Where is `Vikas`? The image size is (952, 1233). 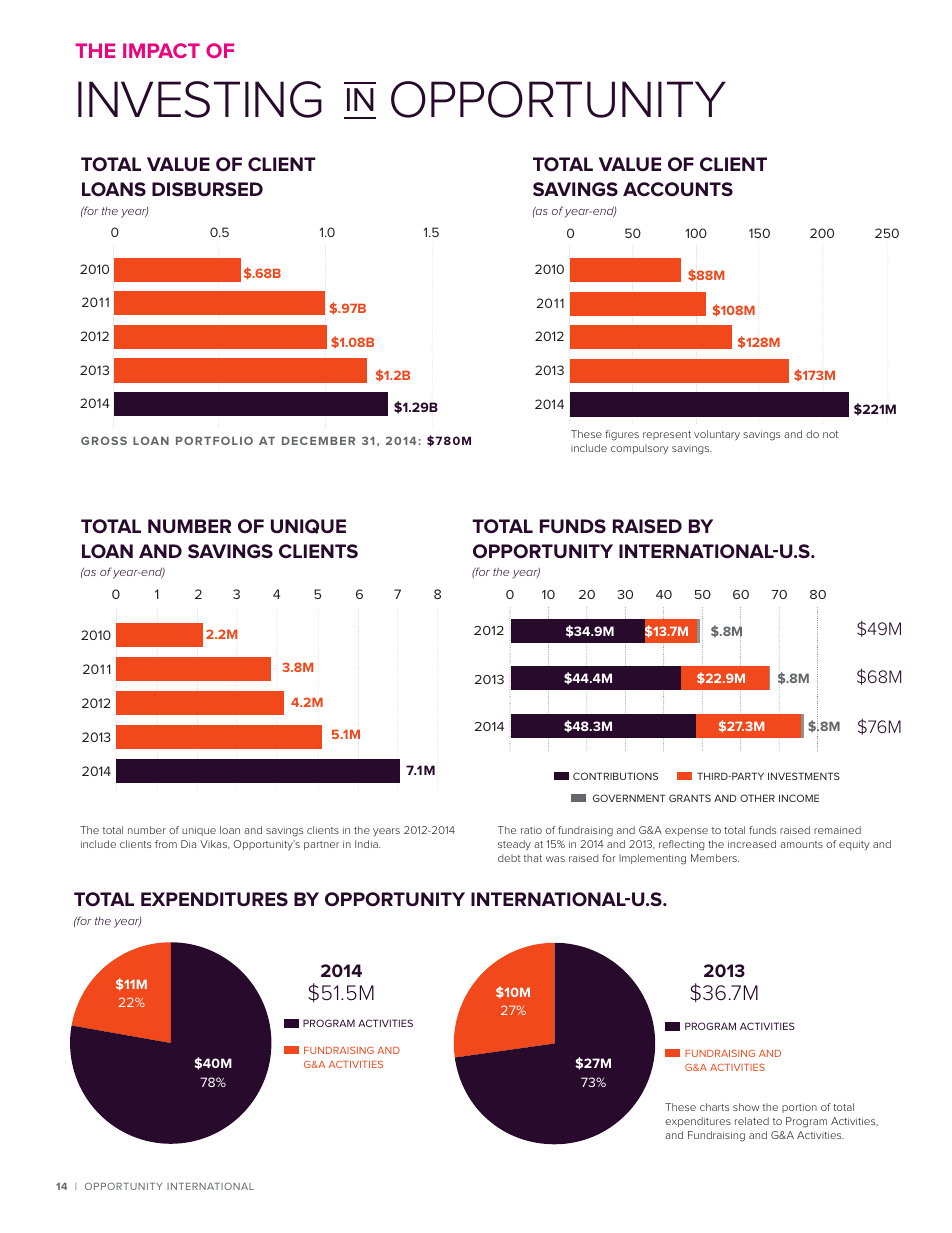 Vikas is located at coordinates (214, 844).
